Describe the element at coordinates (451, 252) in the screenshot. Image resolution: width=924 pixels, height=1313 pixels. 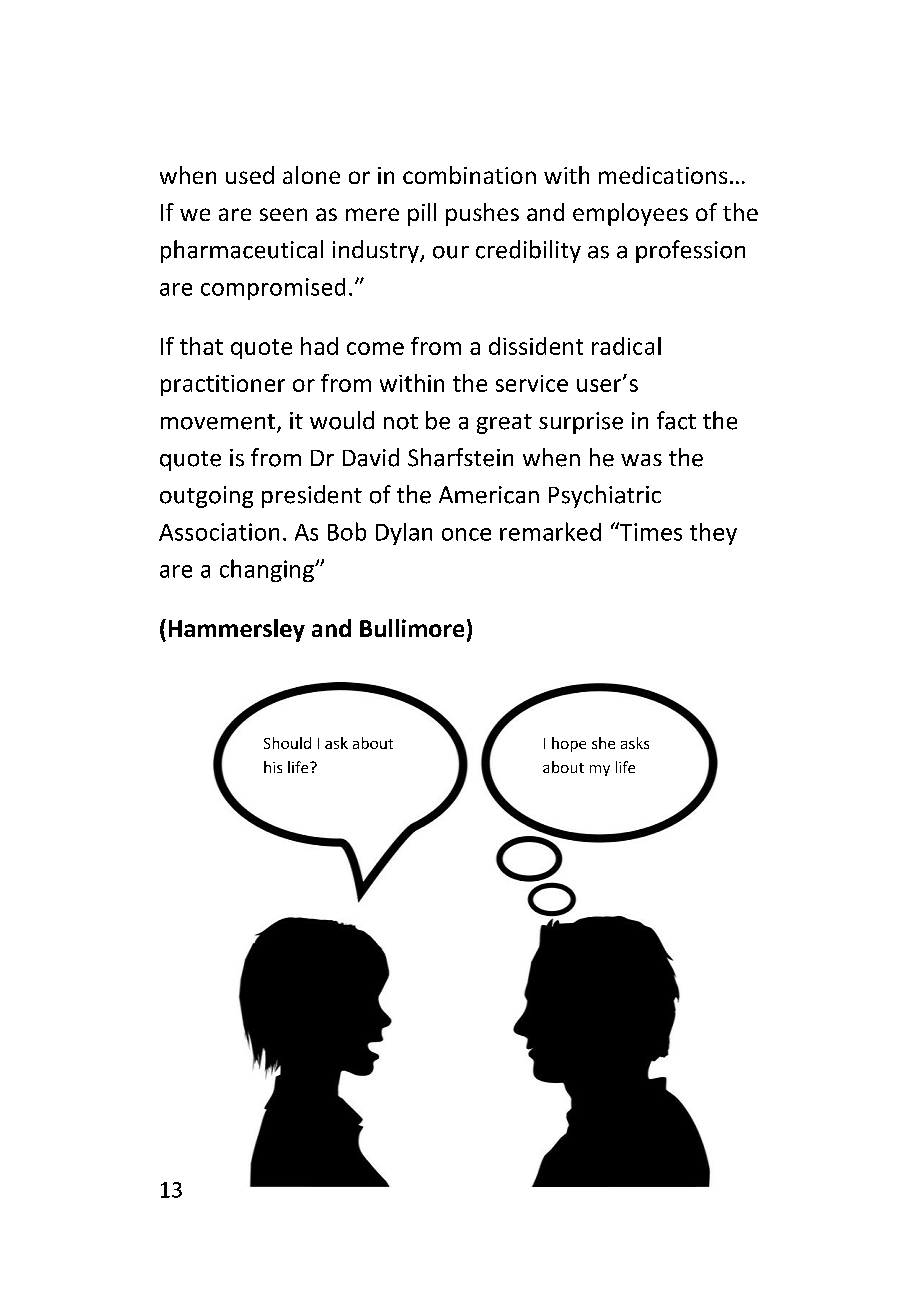
I see `our` at that location.
